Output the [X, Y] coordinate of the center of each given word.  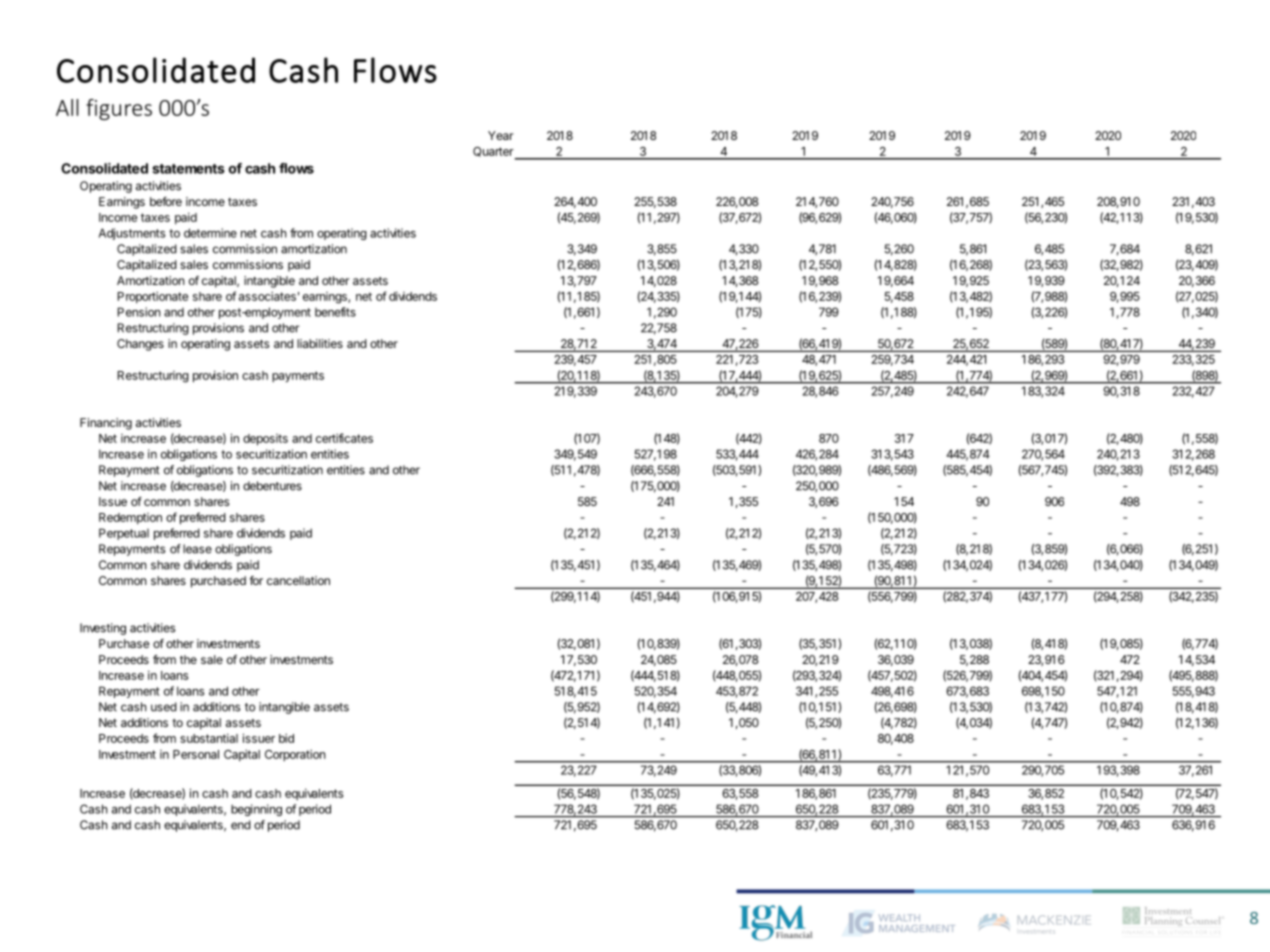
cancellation [298, 580]
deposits [265, 440]
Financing [106, 424]
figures [119, 109]
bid [286, 738]
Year [500, 135]
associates [267, 296]
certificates [344, 438]
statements [188, 169]
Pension [139, 312]
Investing [103, 629]
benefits [335, 312]
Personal [196, 754]
